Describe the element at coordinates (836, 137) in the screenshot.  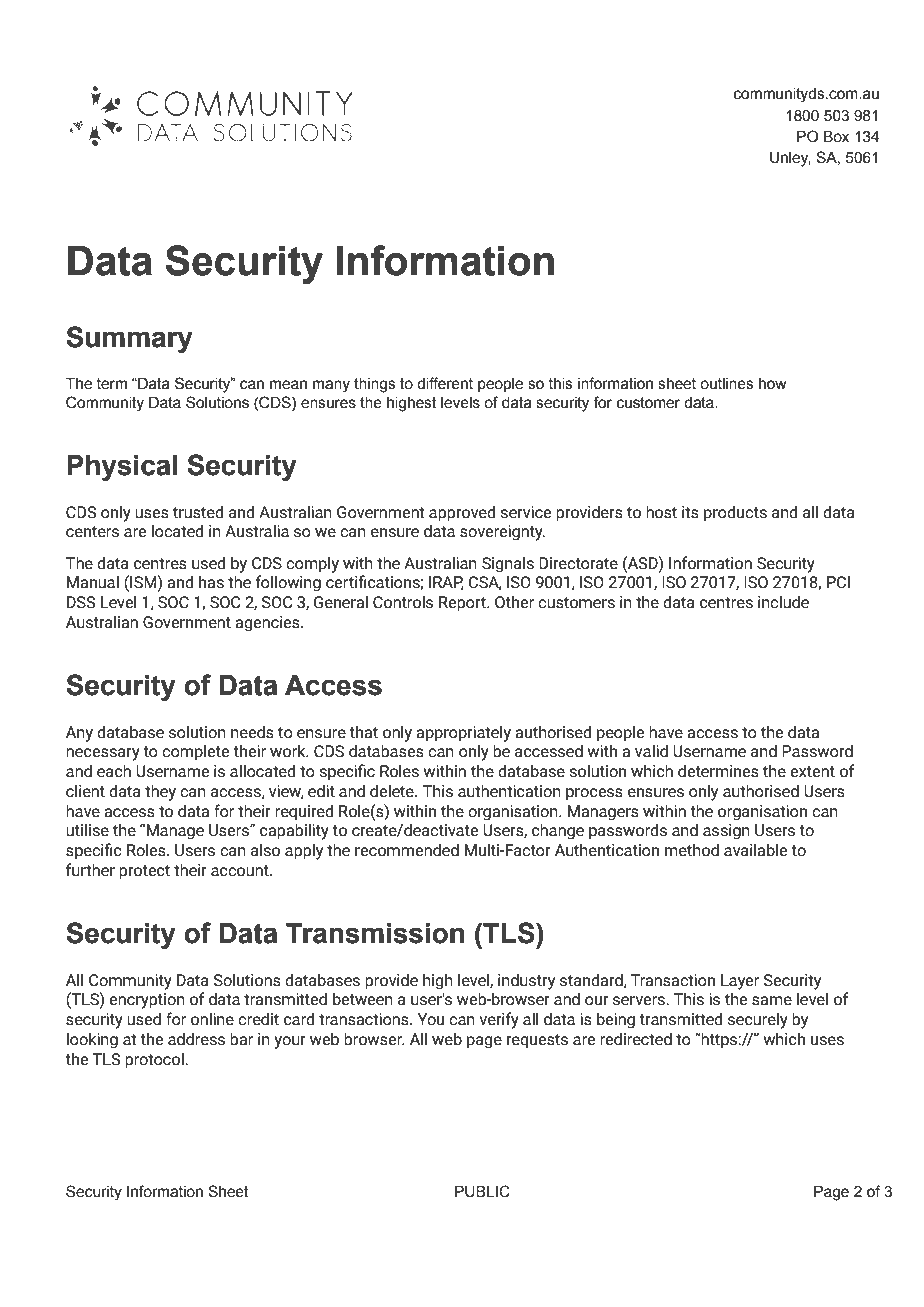
I see `Box` at that location.
